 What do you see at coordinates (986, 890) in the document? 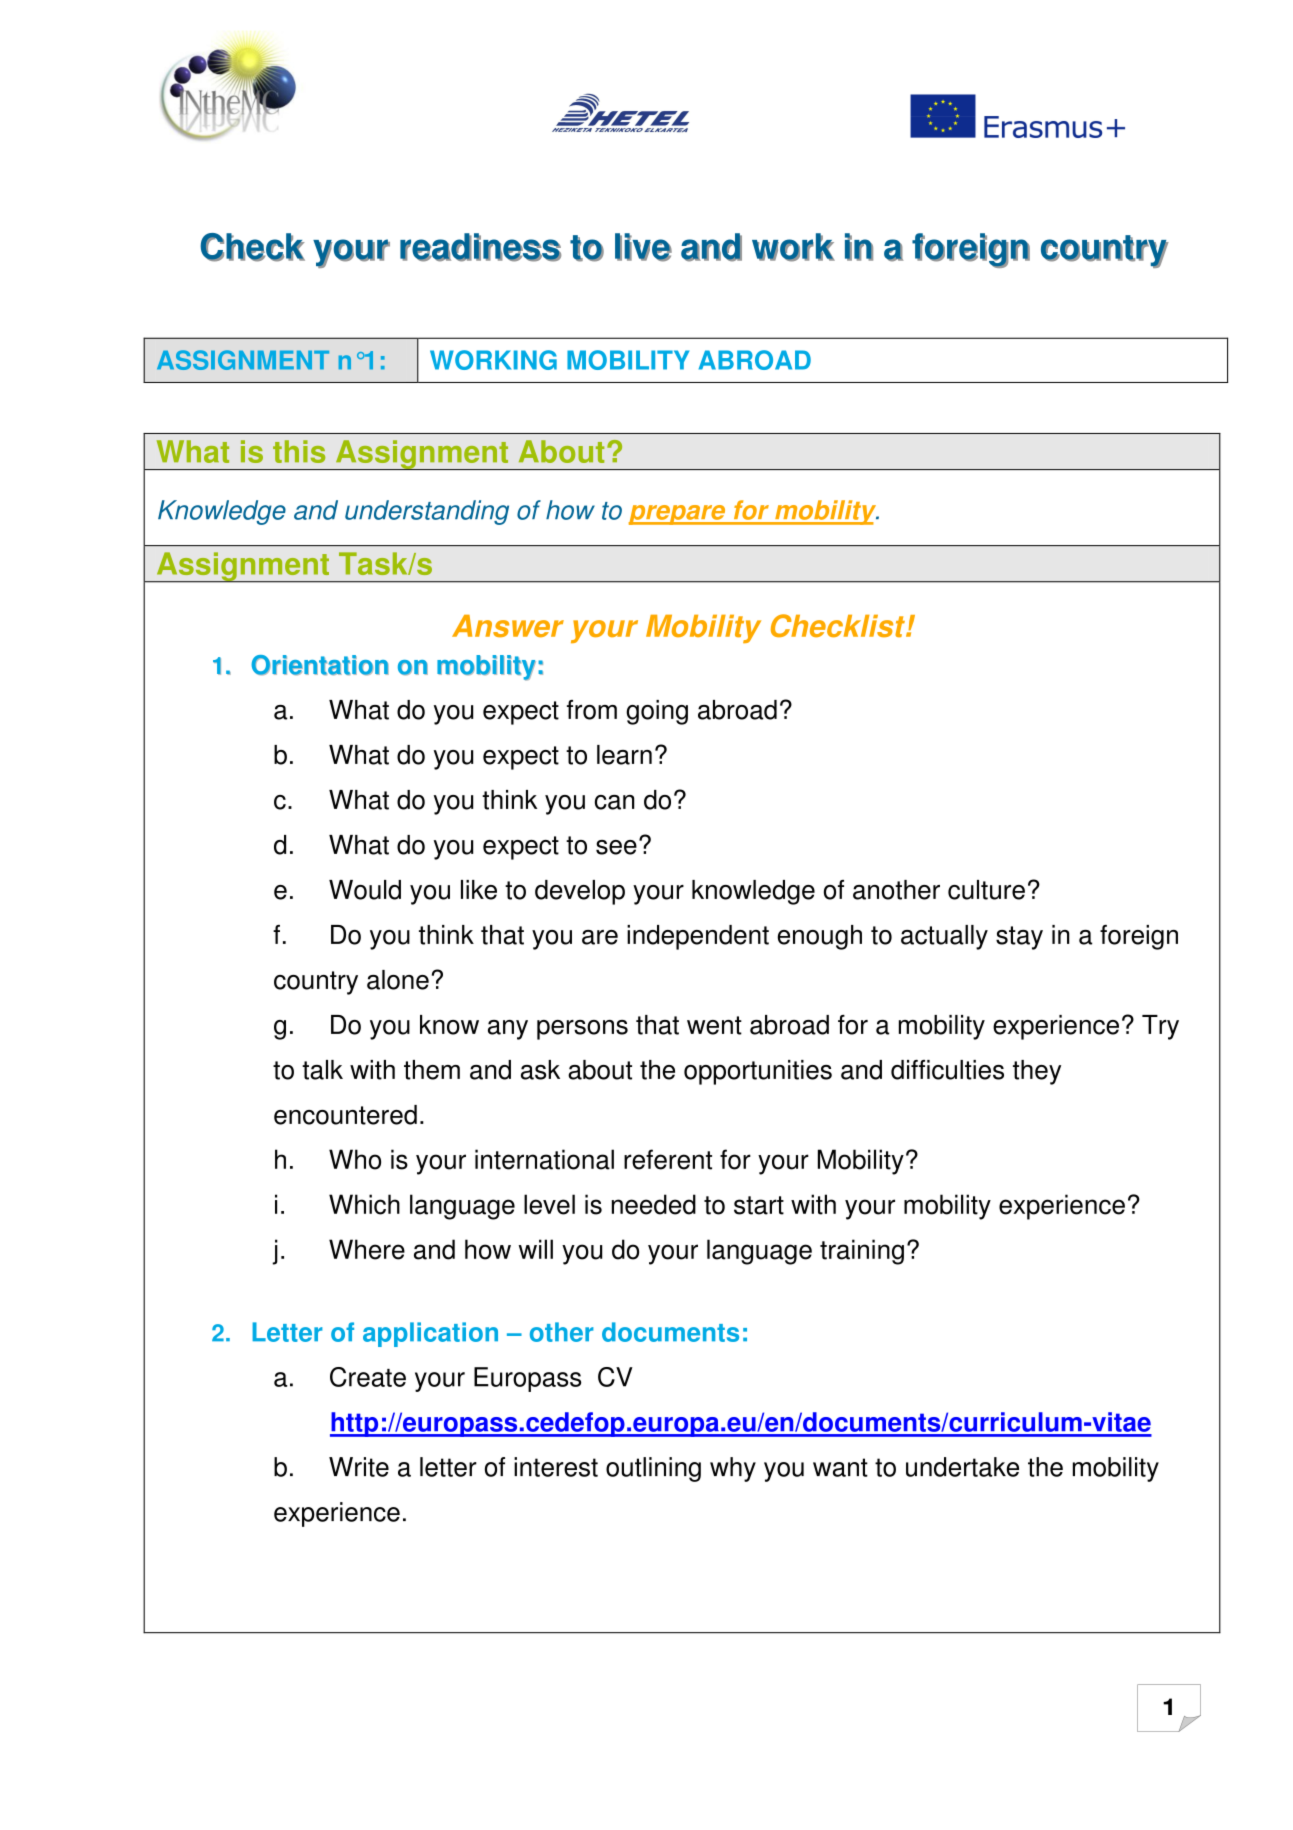
I see `culture` at bounding box center [986, 890].
